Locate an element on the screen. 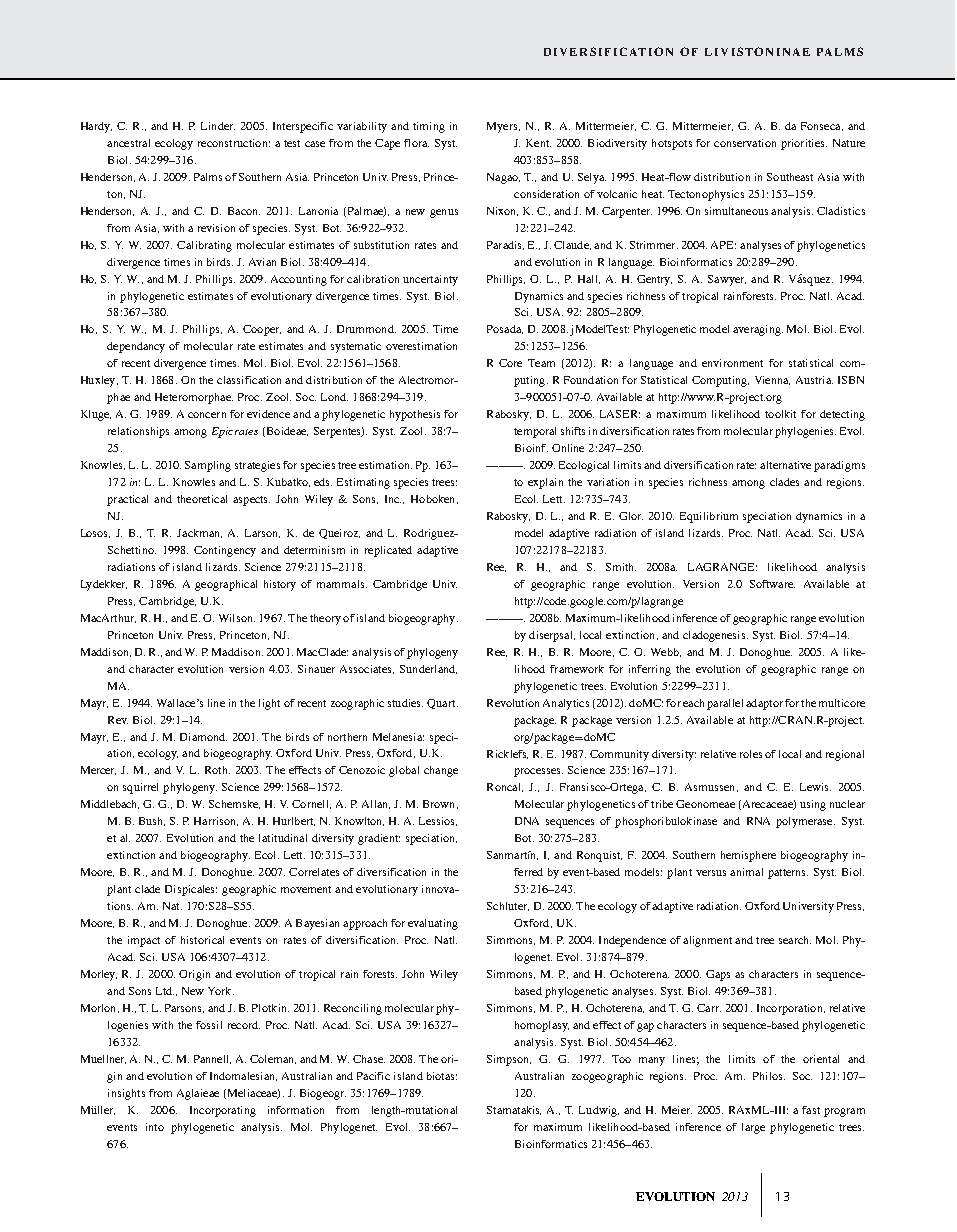 Image resolution: width=957 pixels, height=1232 pixels. change is located at coordinates (441, 771).
